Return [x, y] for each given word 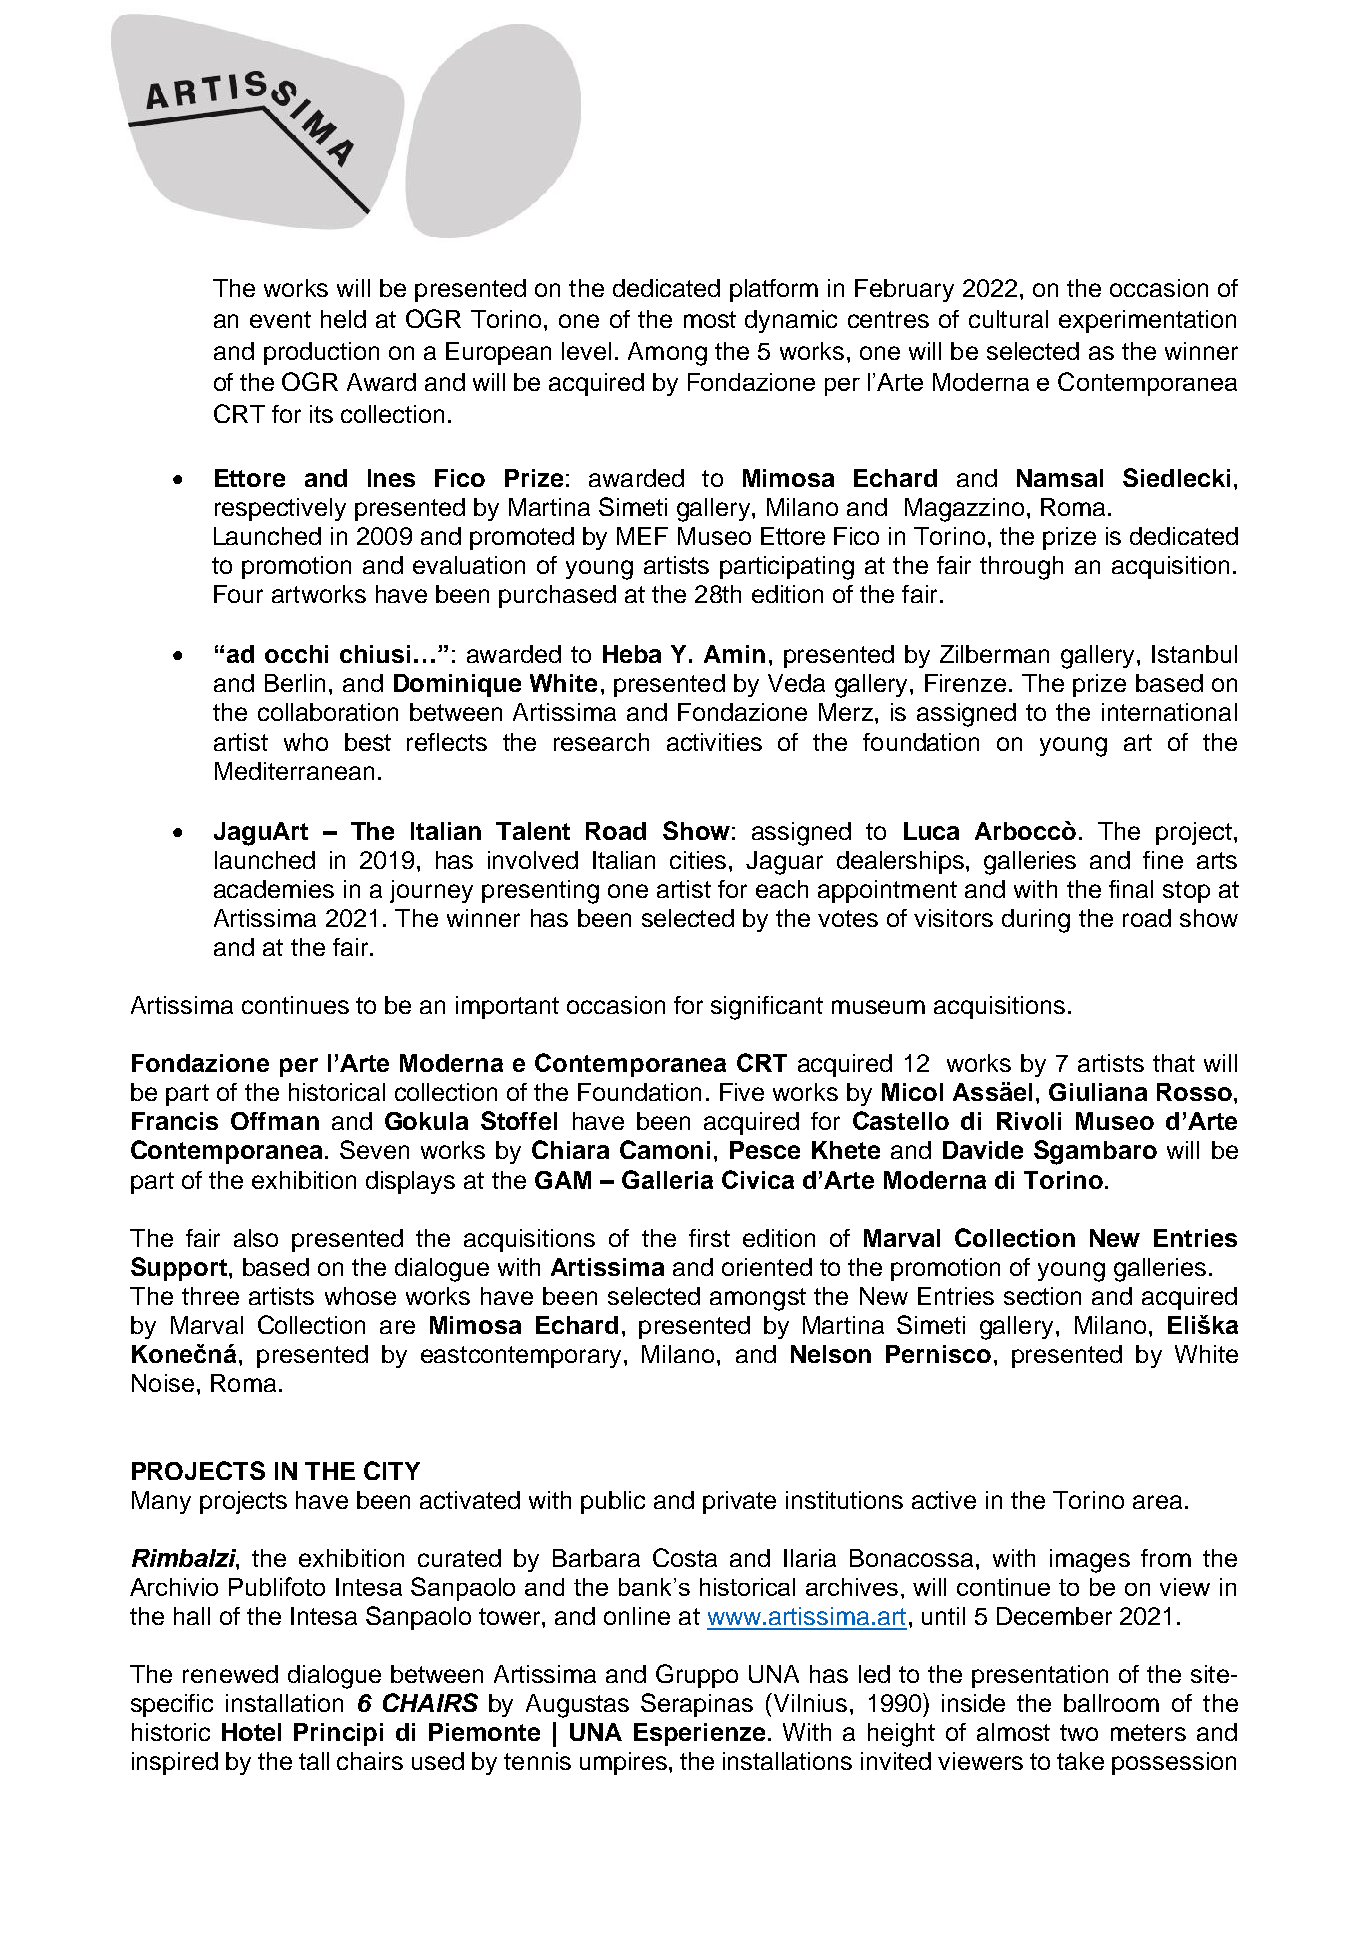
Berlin [295, 683]
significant [767, 1008]
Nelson [831, 1354]
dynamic [791, 321]
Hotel [251, 1732]
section [1042, 1296]
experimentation [1147, 321]
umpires [623, 1763]
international [1169, 712]
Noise [163, 1383]
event [280, 319]
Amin [734, 654]
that [1174, 1063]
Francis [175, 1121]
